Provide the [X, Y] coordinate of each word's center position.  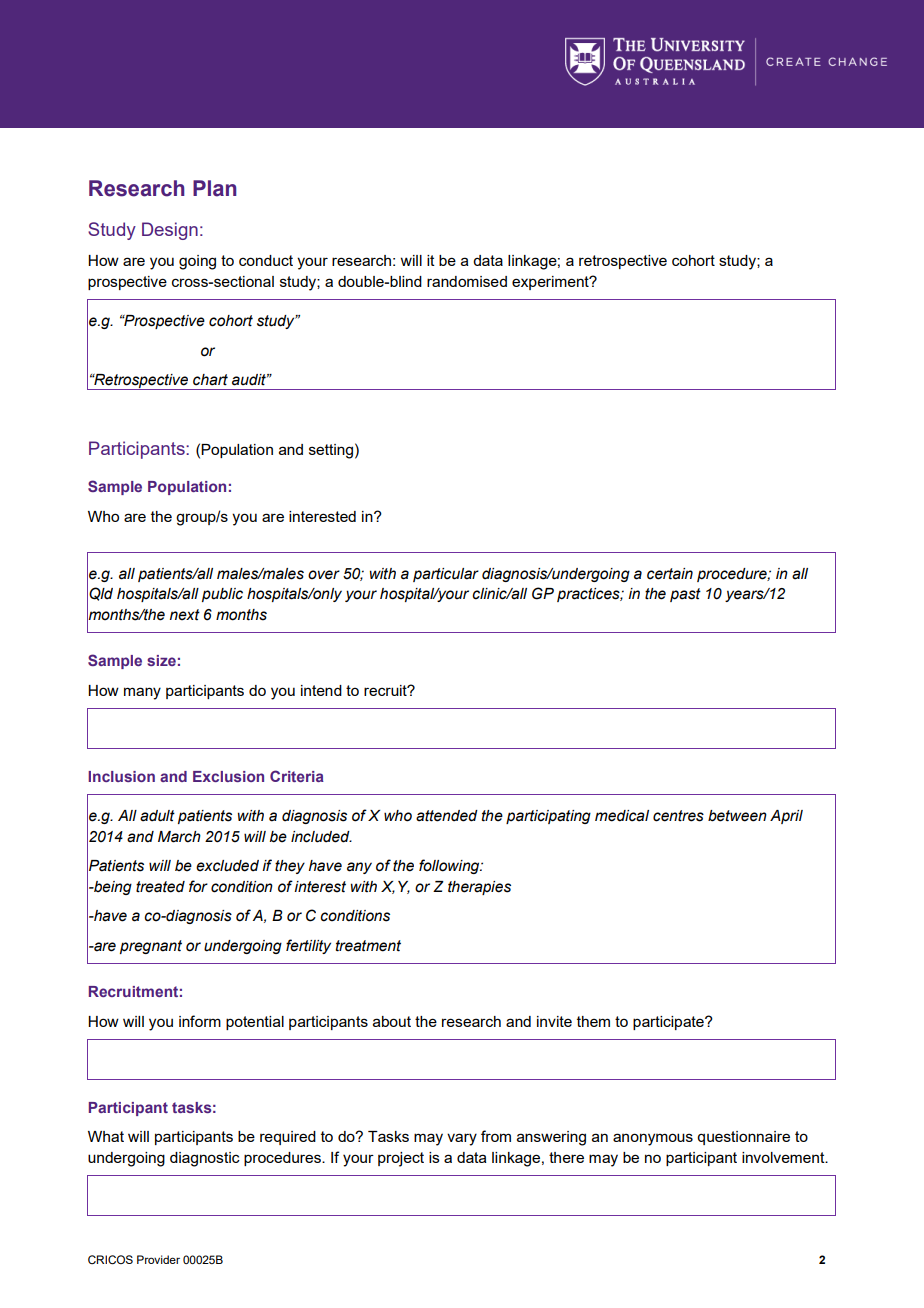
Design [170, 231]
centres [678, 816]
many [142, 693]
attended [447, 816]
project [401, 1159]
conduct [266, 260]
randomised [467, 281]
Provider [158, 1259]
